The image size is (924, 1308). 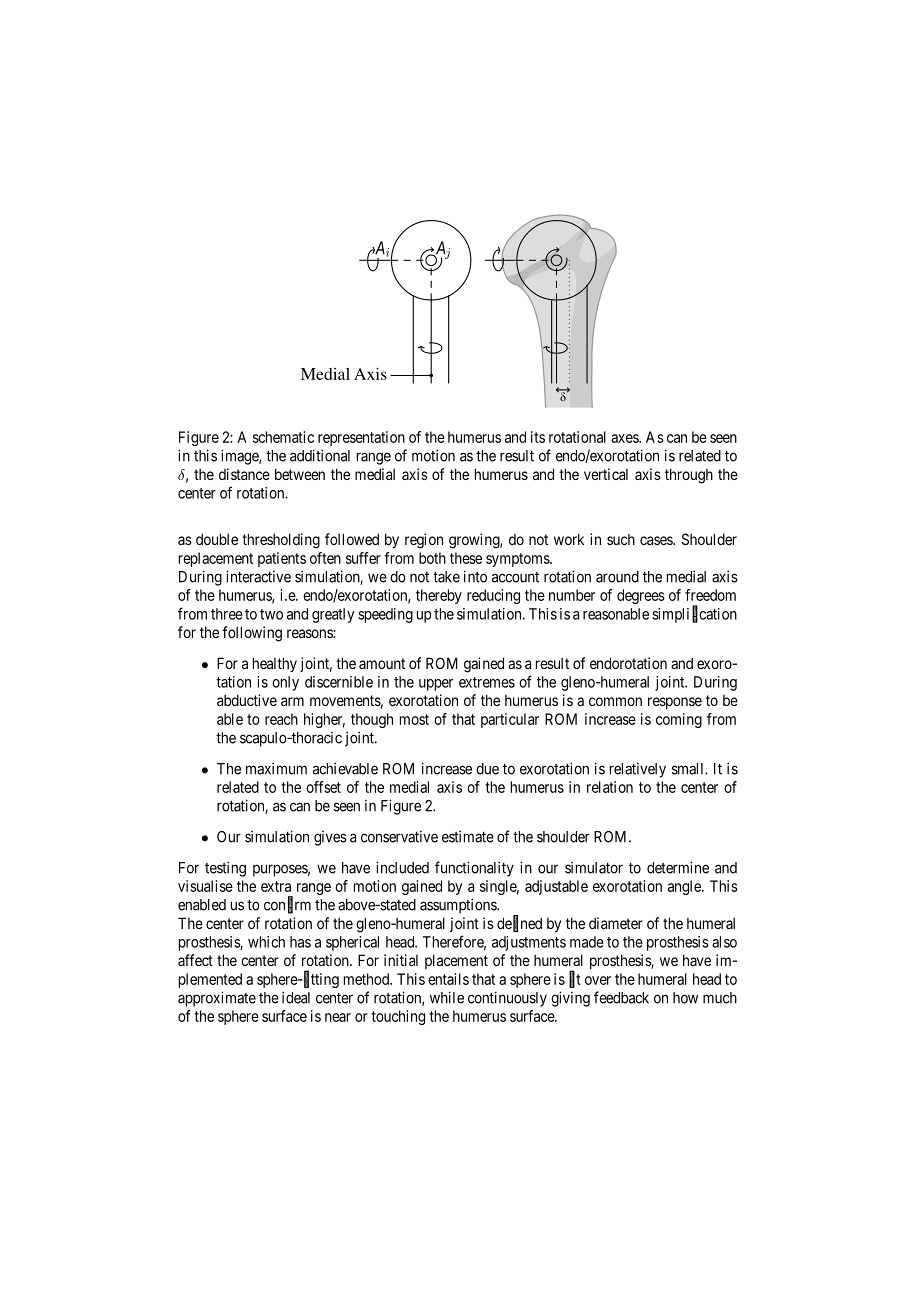 What do you see at coordinates (258, 576) in the screenshot?
I see `interactive` at bounding box center [258, 576].
